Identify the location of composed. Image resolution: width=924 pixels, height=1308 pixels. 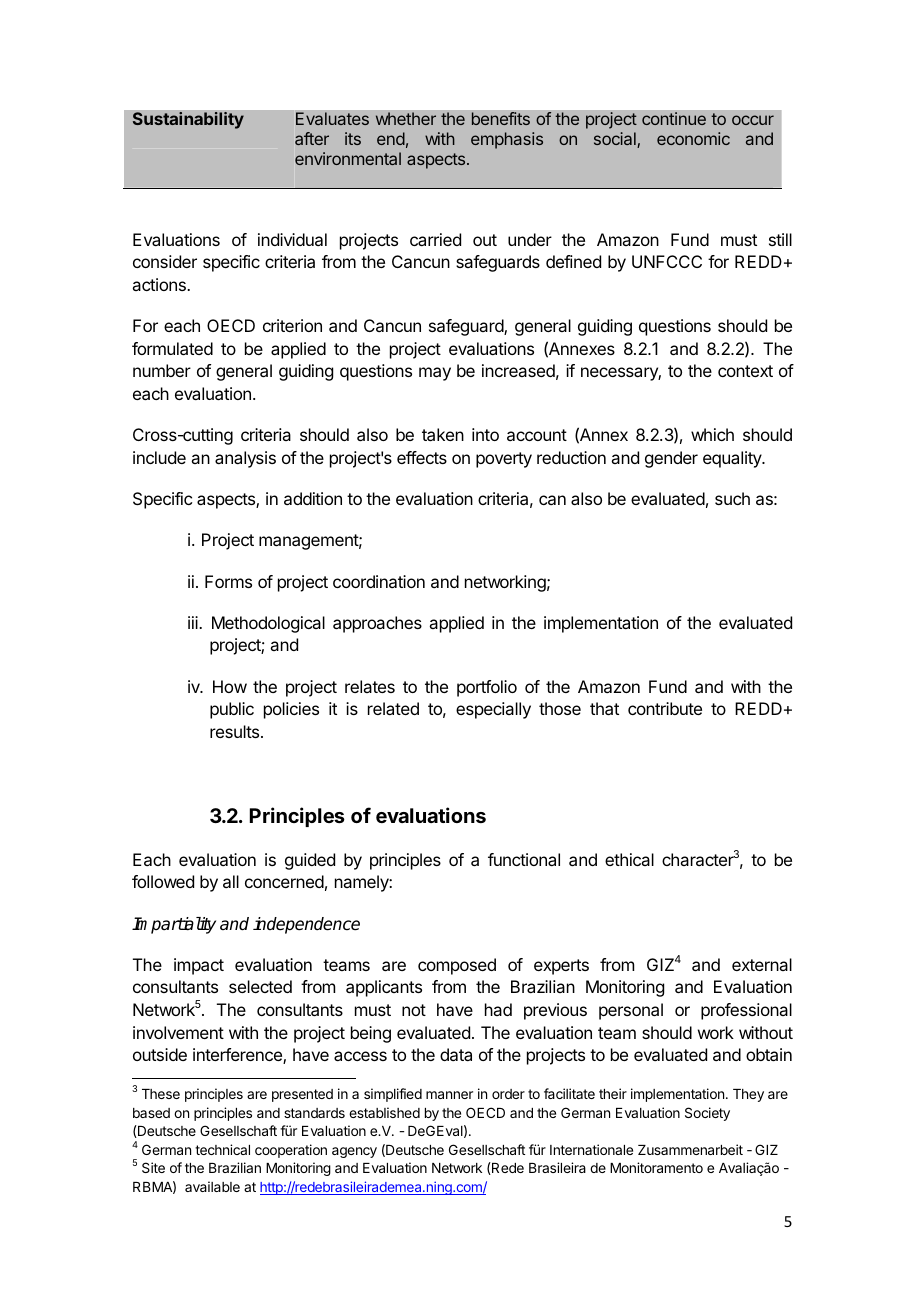
(457, 966).
